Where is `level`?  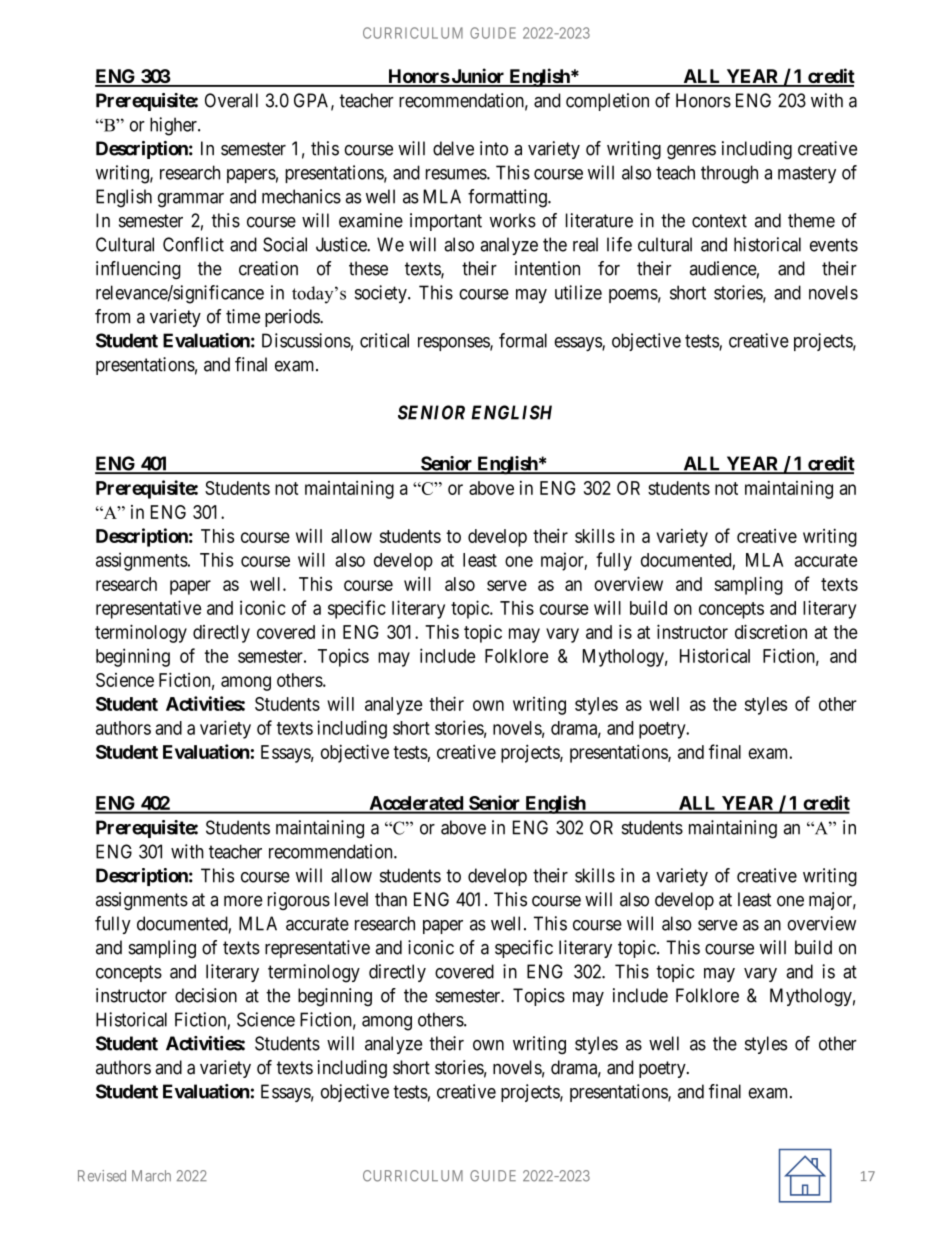
level is located at coordinates (351, 899).
